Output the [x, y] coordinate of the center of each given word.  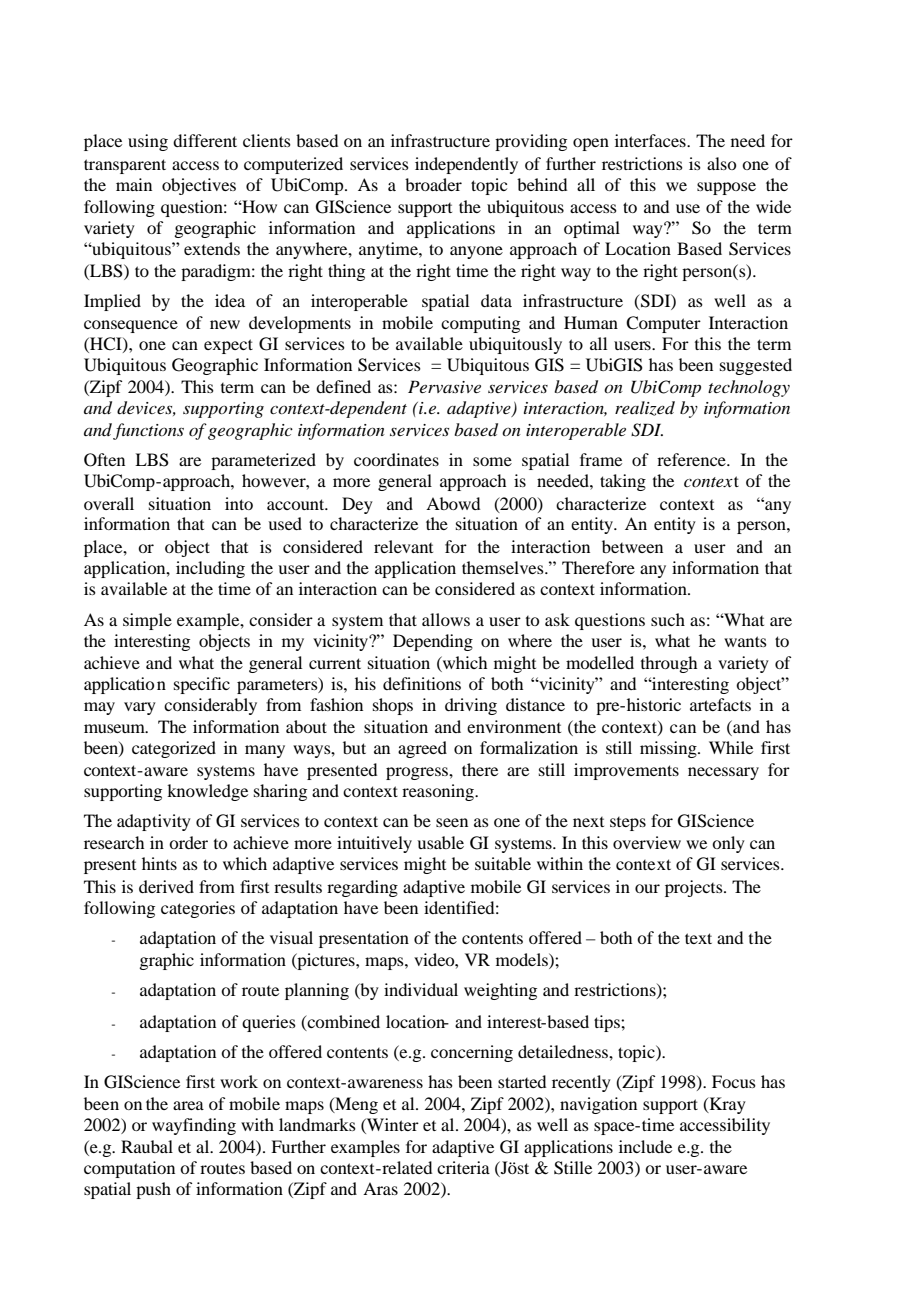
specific [202, 685]
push [153, 1190]
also [721, 163]
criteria [463, 1167]
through [669, 664]
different [205, 140]
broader [433, 184]
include [645, 1146]
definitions [422, 683]
